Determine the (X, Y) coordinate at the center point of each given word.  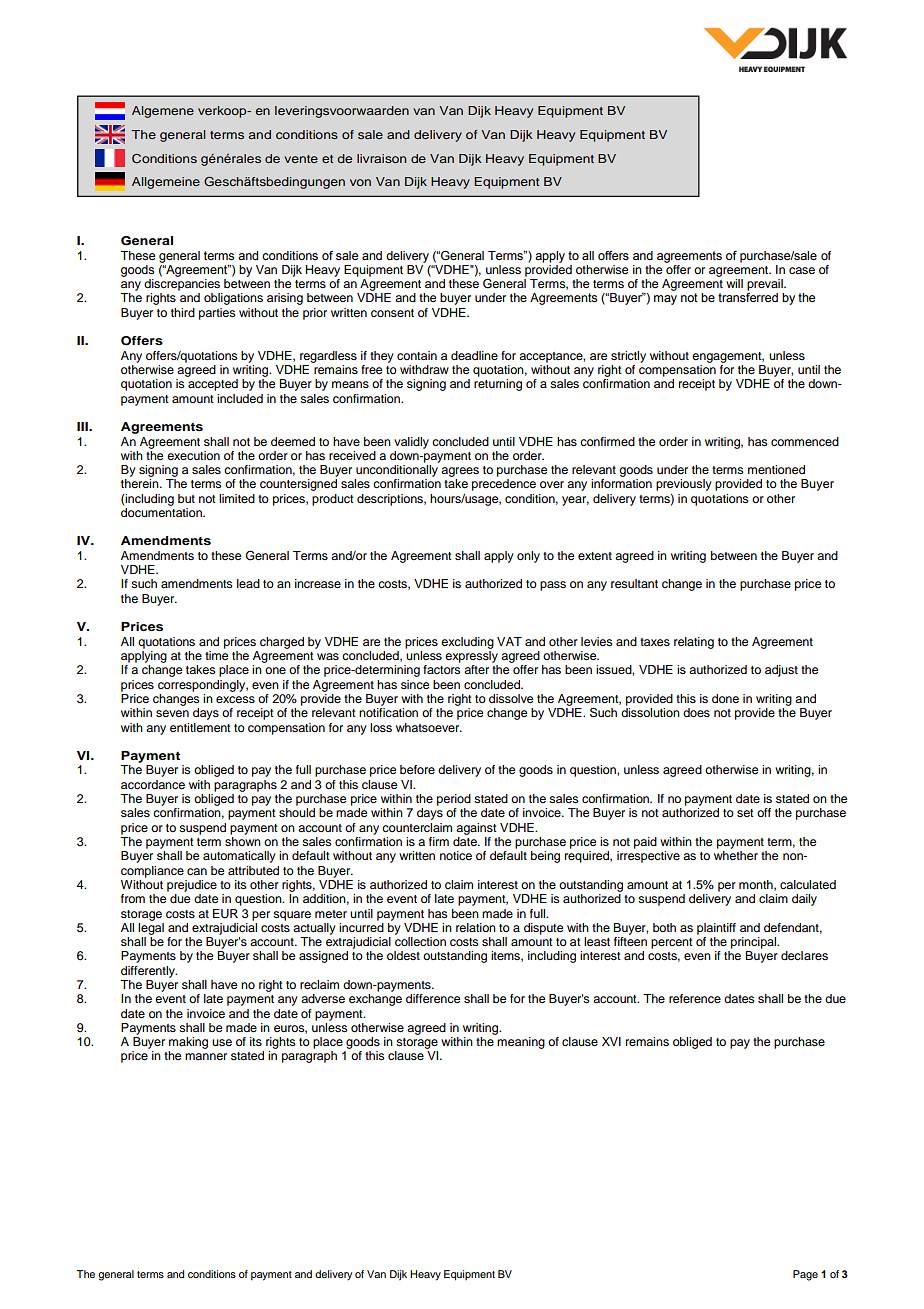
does (696, 712)
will (734, 283)
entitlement (200, 727)
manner (206, 1056)
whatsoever (429, 727)
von (360, 182)
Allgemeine (166, 183)
